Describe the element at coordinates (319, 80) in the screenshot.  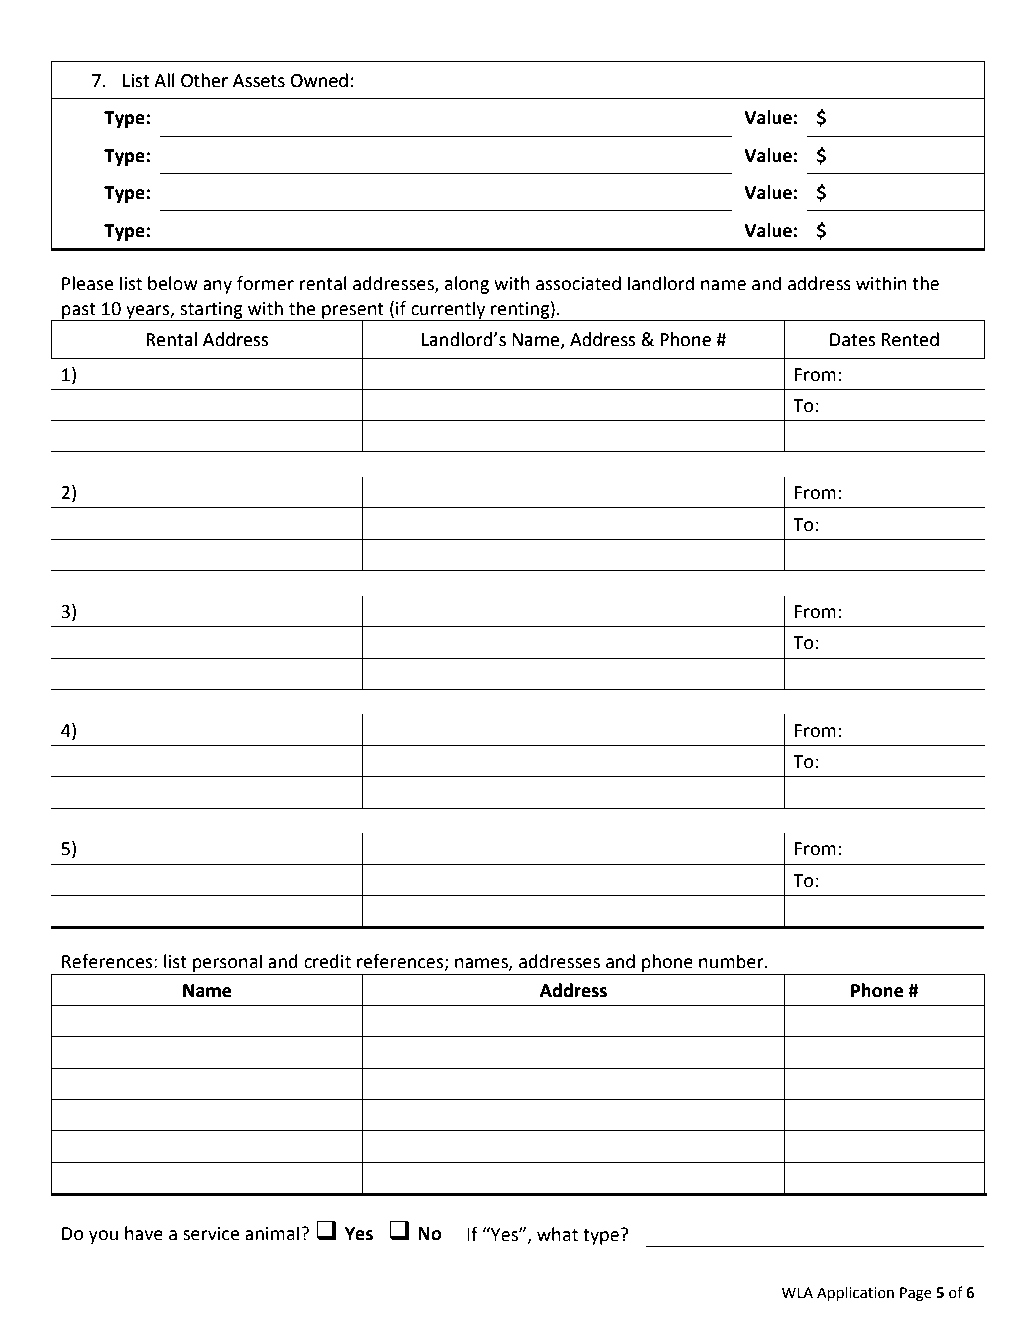
I see `Owned` at that location.
